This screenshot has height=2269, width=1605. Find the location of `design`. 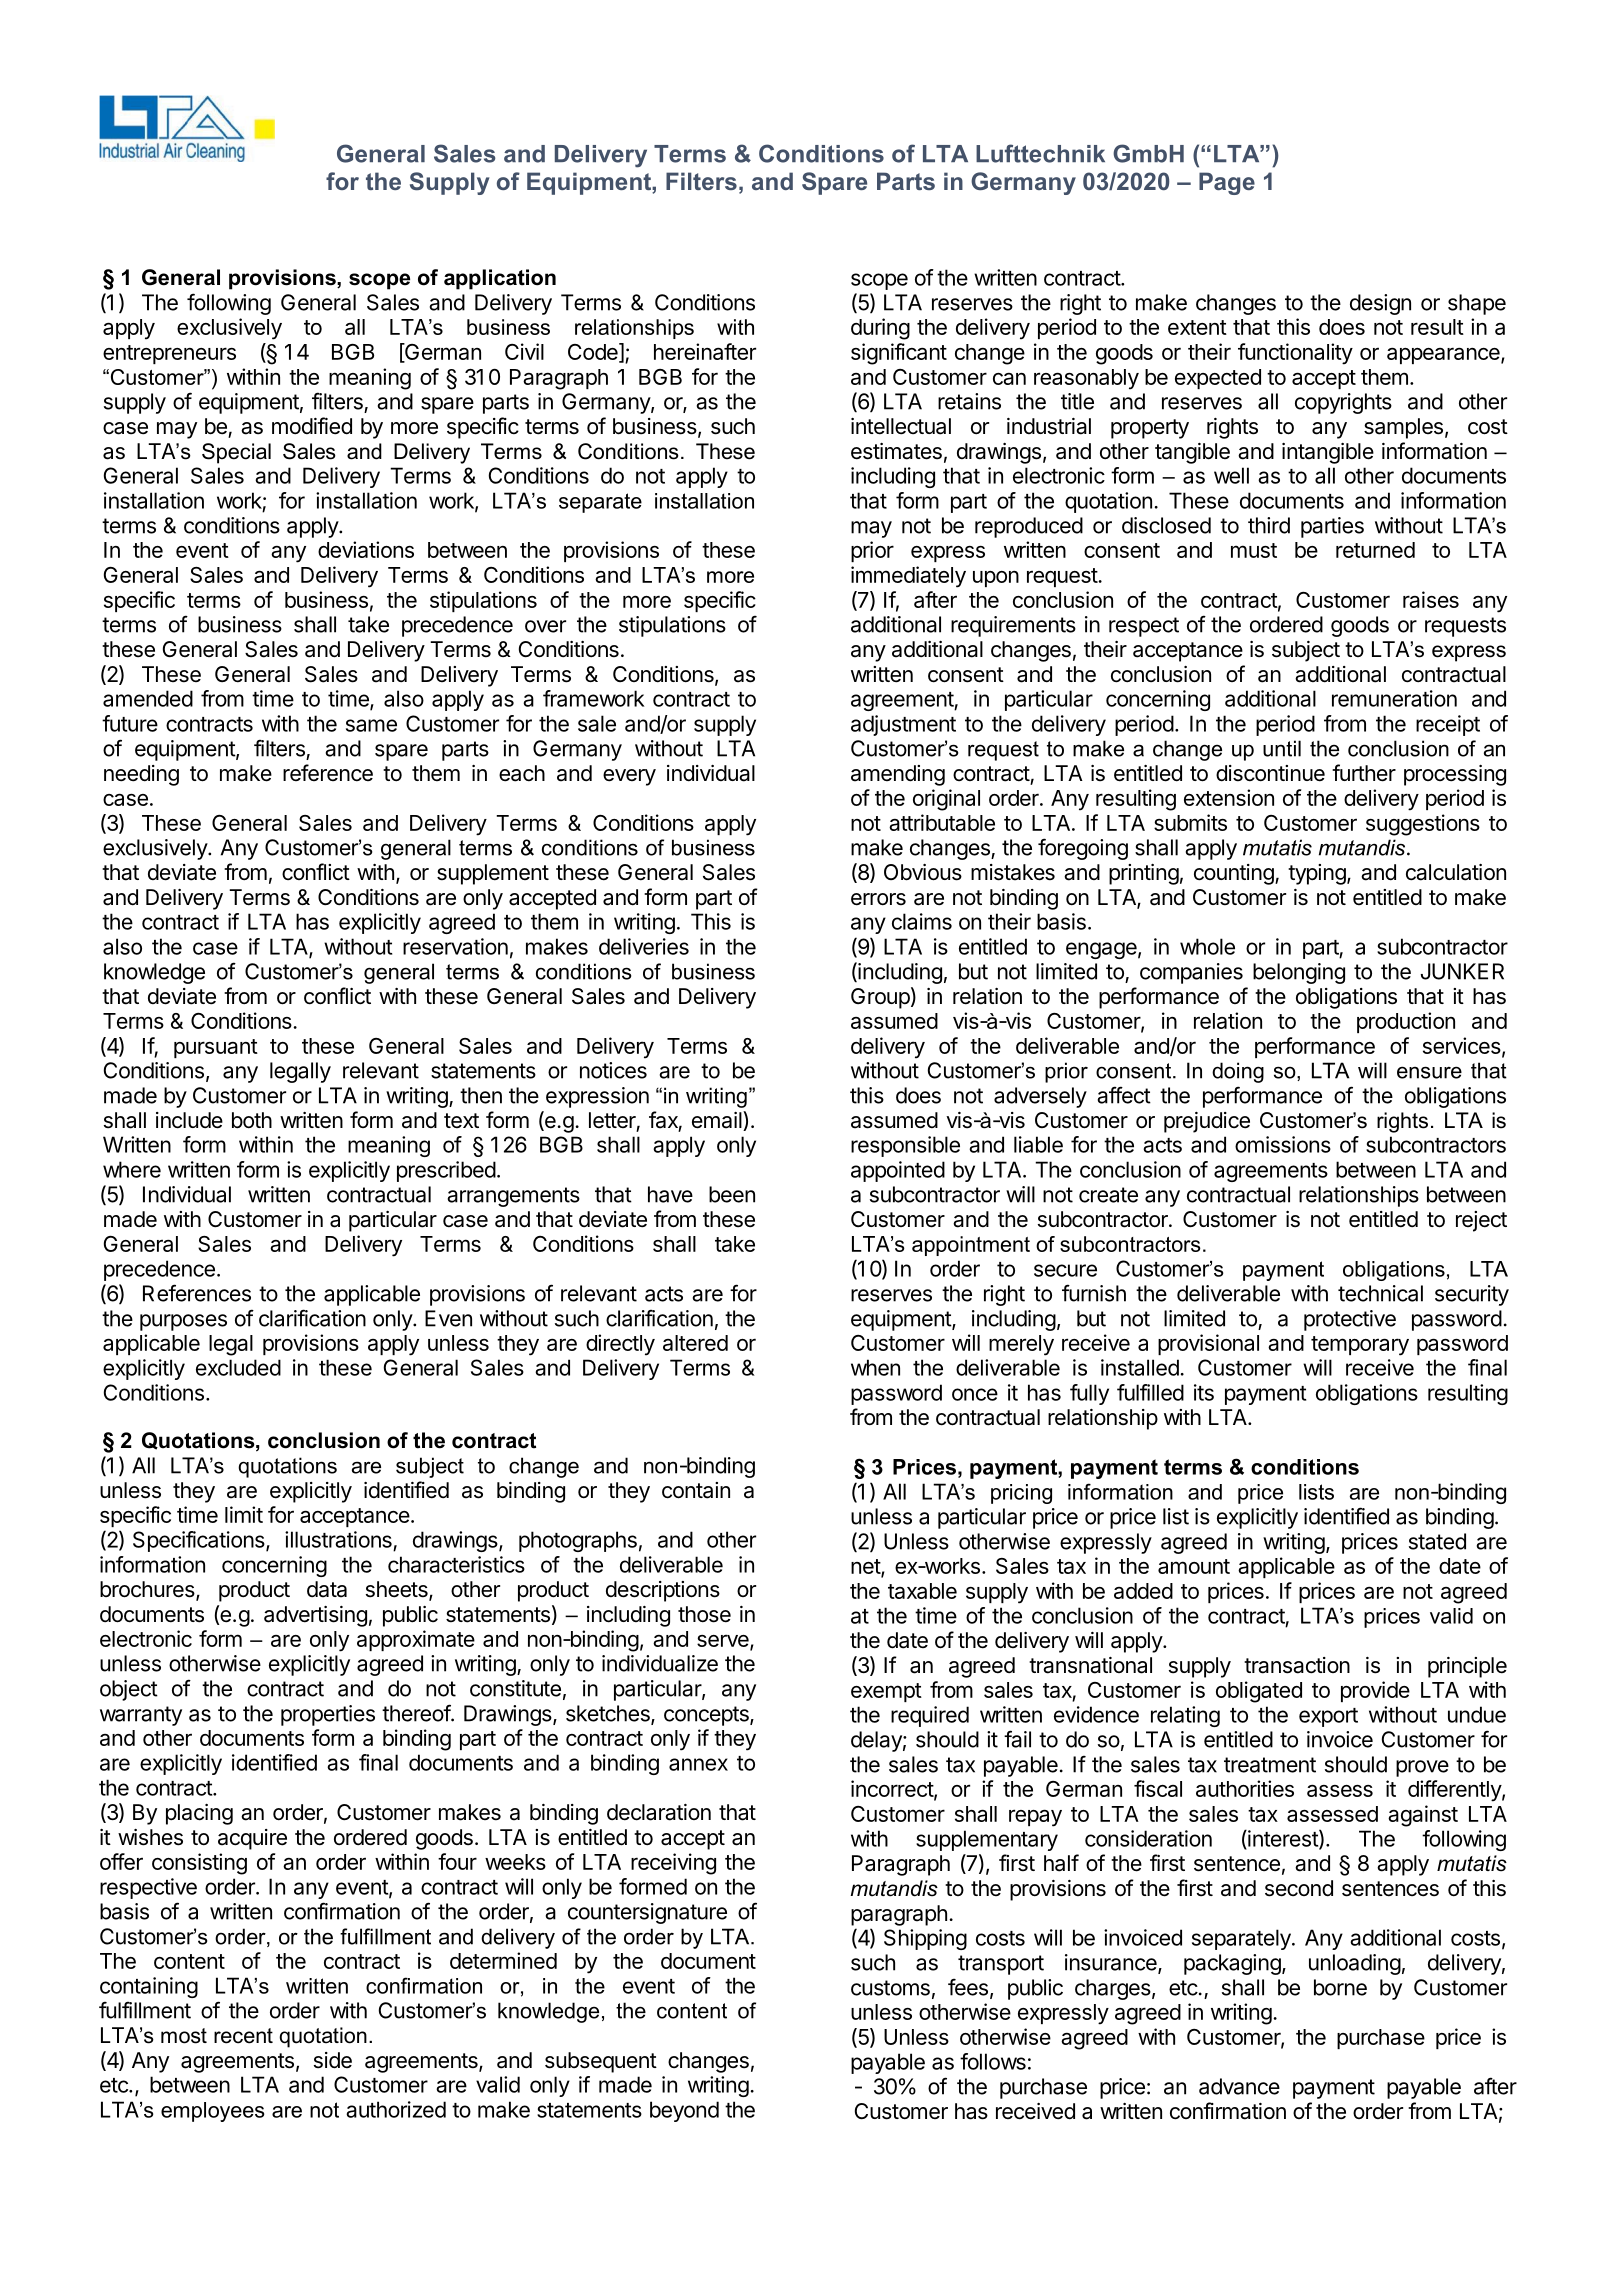

design is located at coordinates (1380, 304).
